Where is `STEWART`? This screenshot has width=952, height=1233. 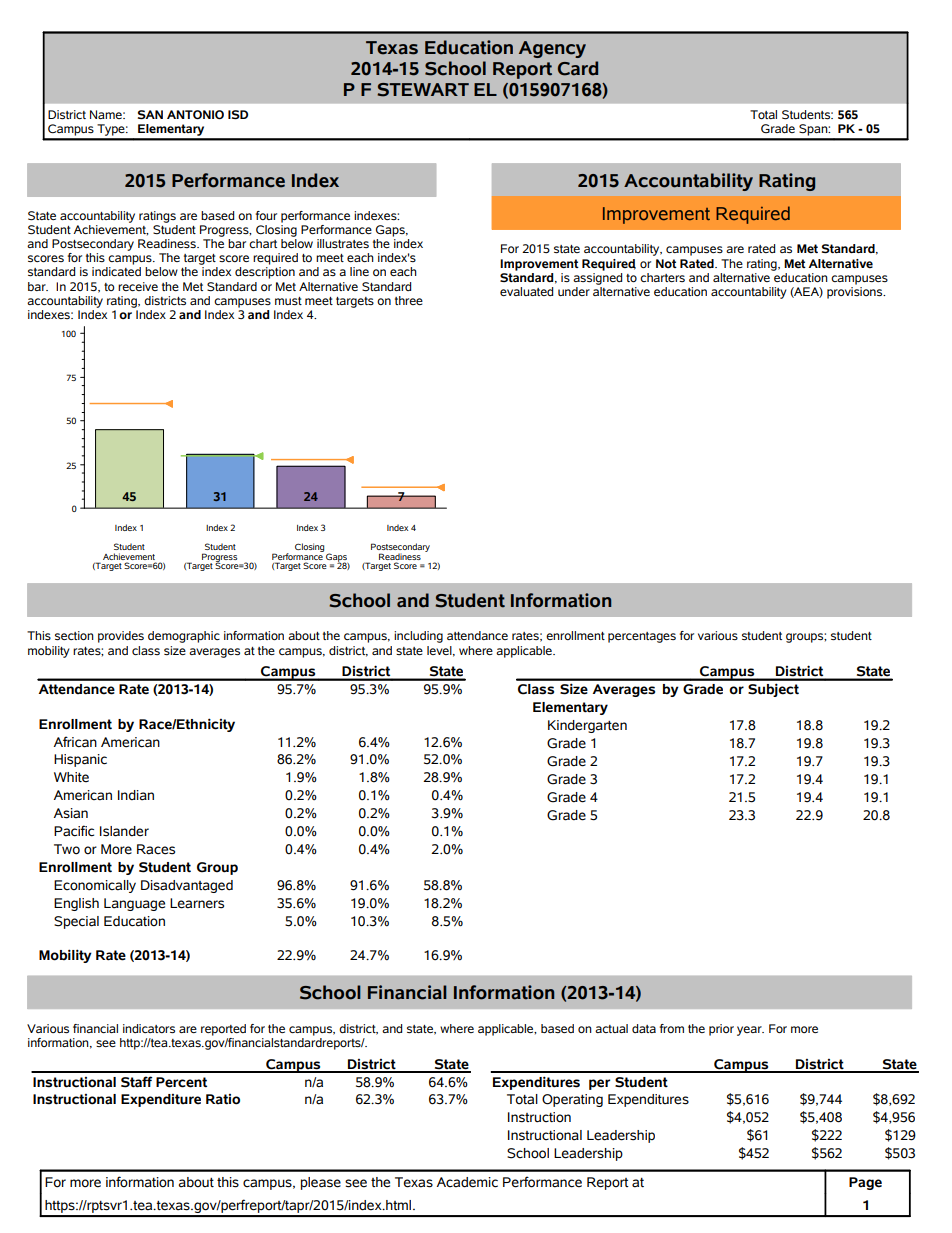
STEWART is located at coordinates (423, 90).
